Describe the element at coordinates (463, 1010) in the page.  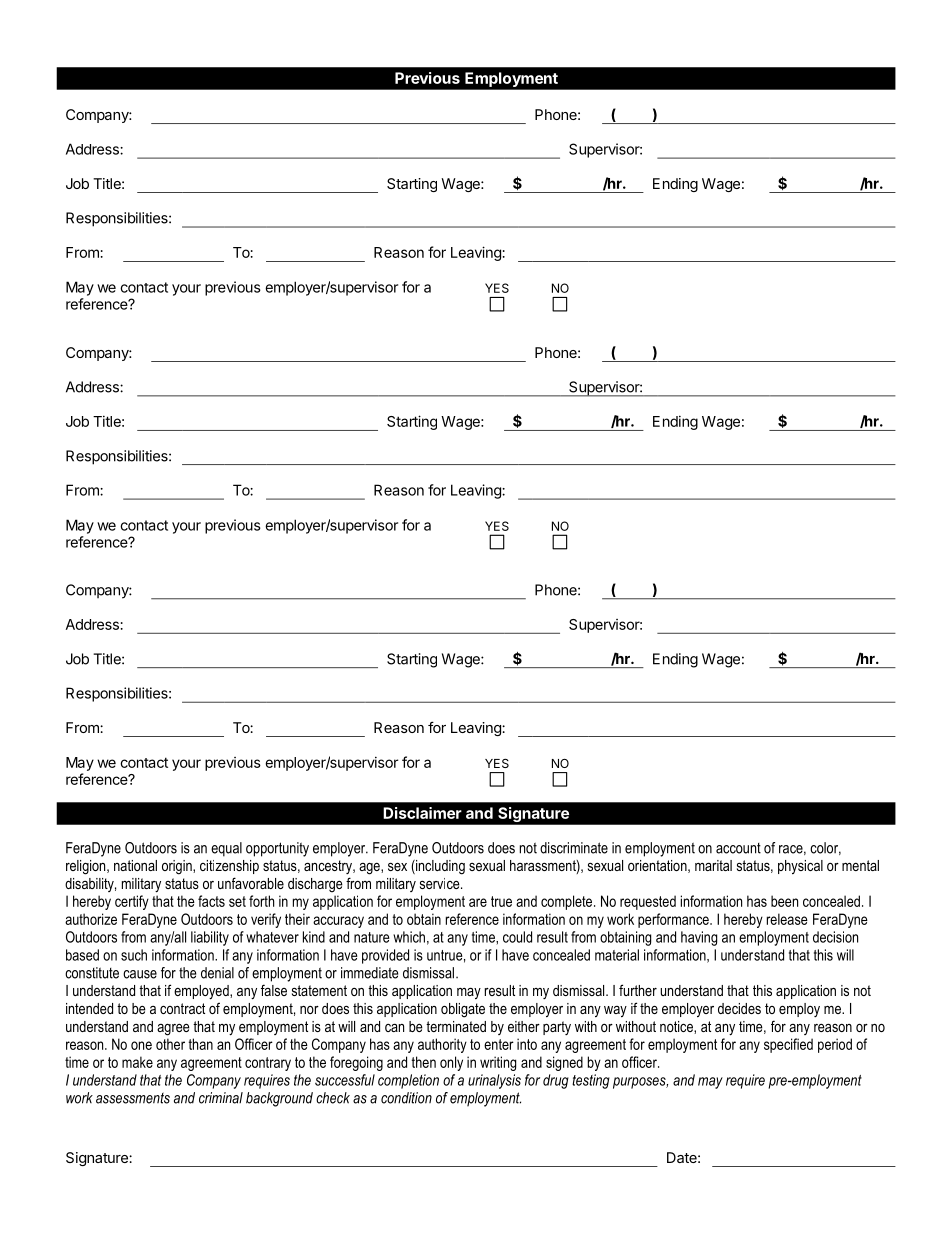
I see `obligate` at that location.
